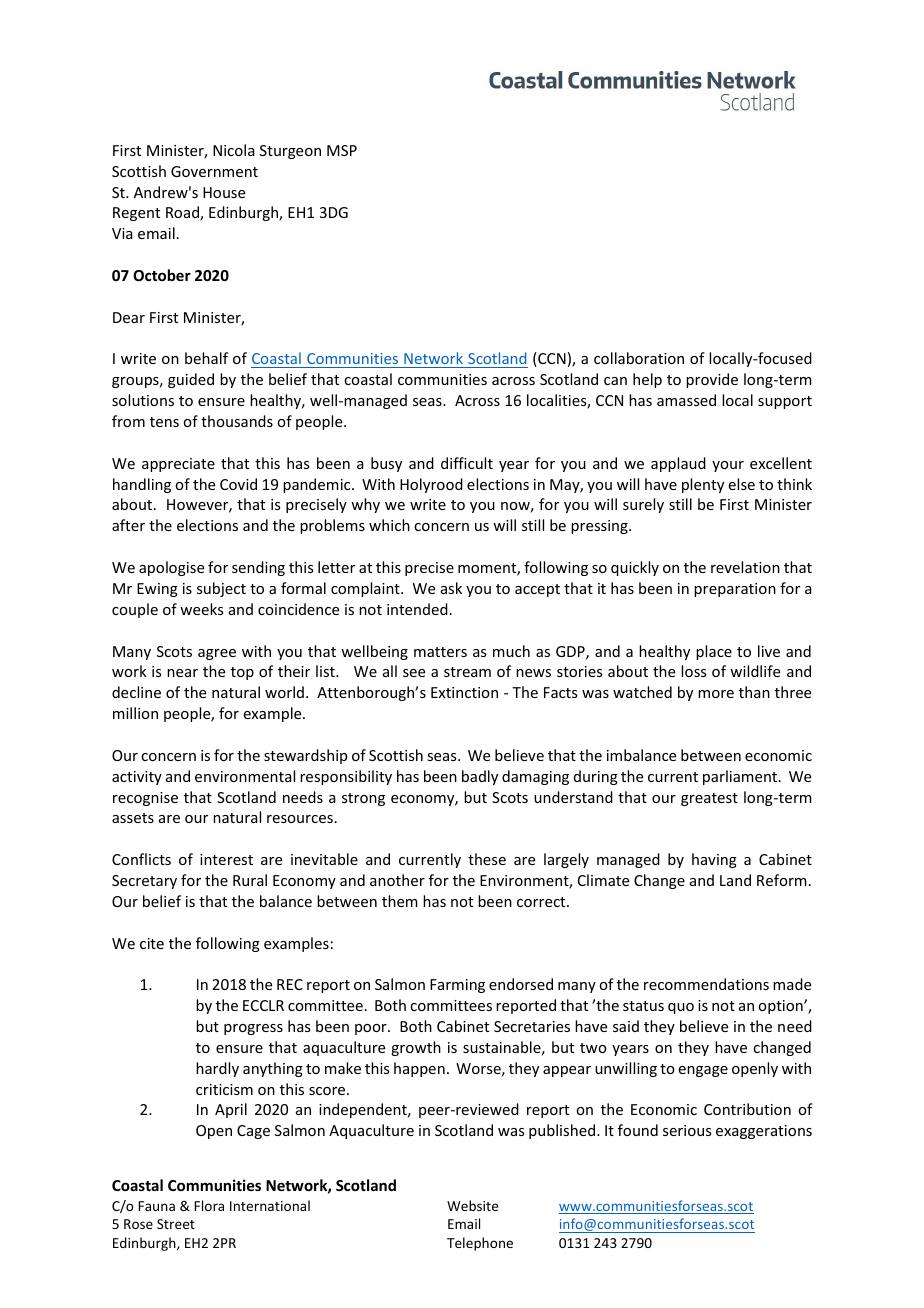 Image resolution: width=924 pixels, height=1308 pixels. Describe the element at coordinates (639, 358) in the document. I see `collaboration` at that location.
